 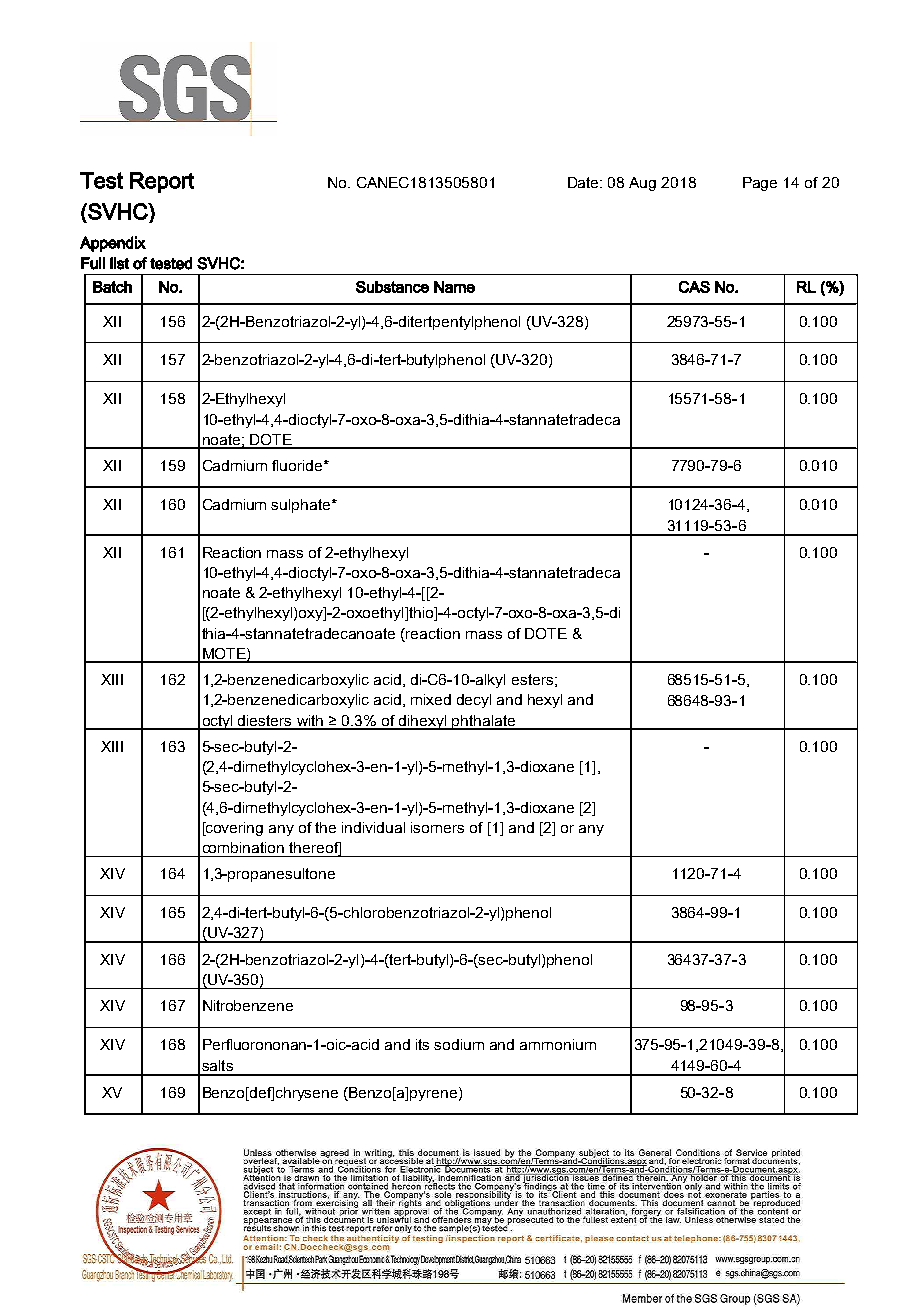 I want to click on Report, so click(x=162, y=182).
